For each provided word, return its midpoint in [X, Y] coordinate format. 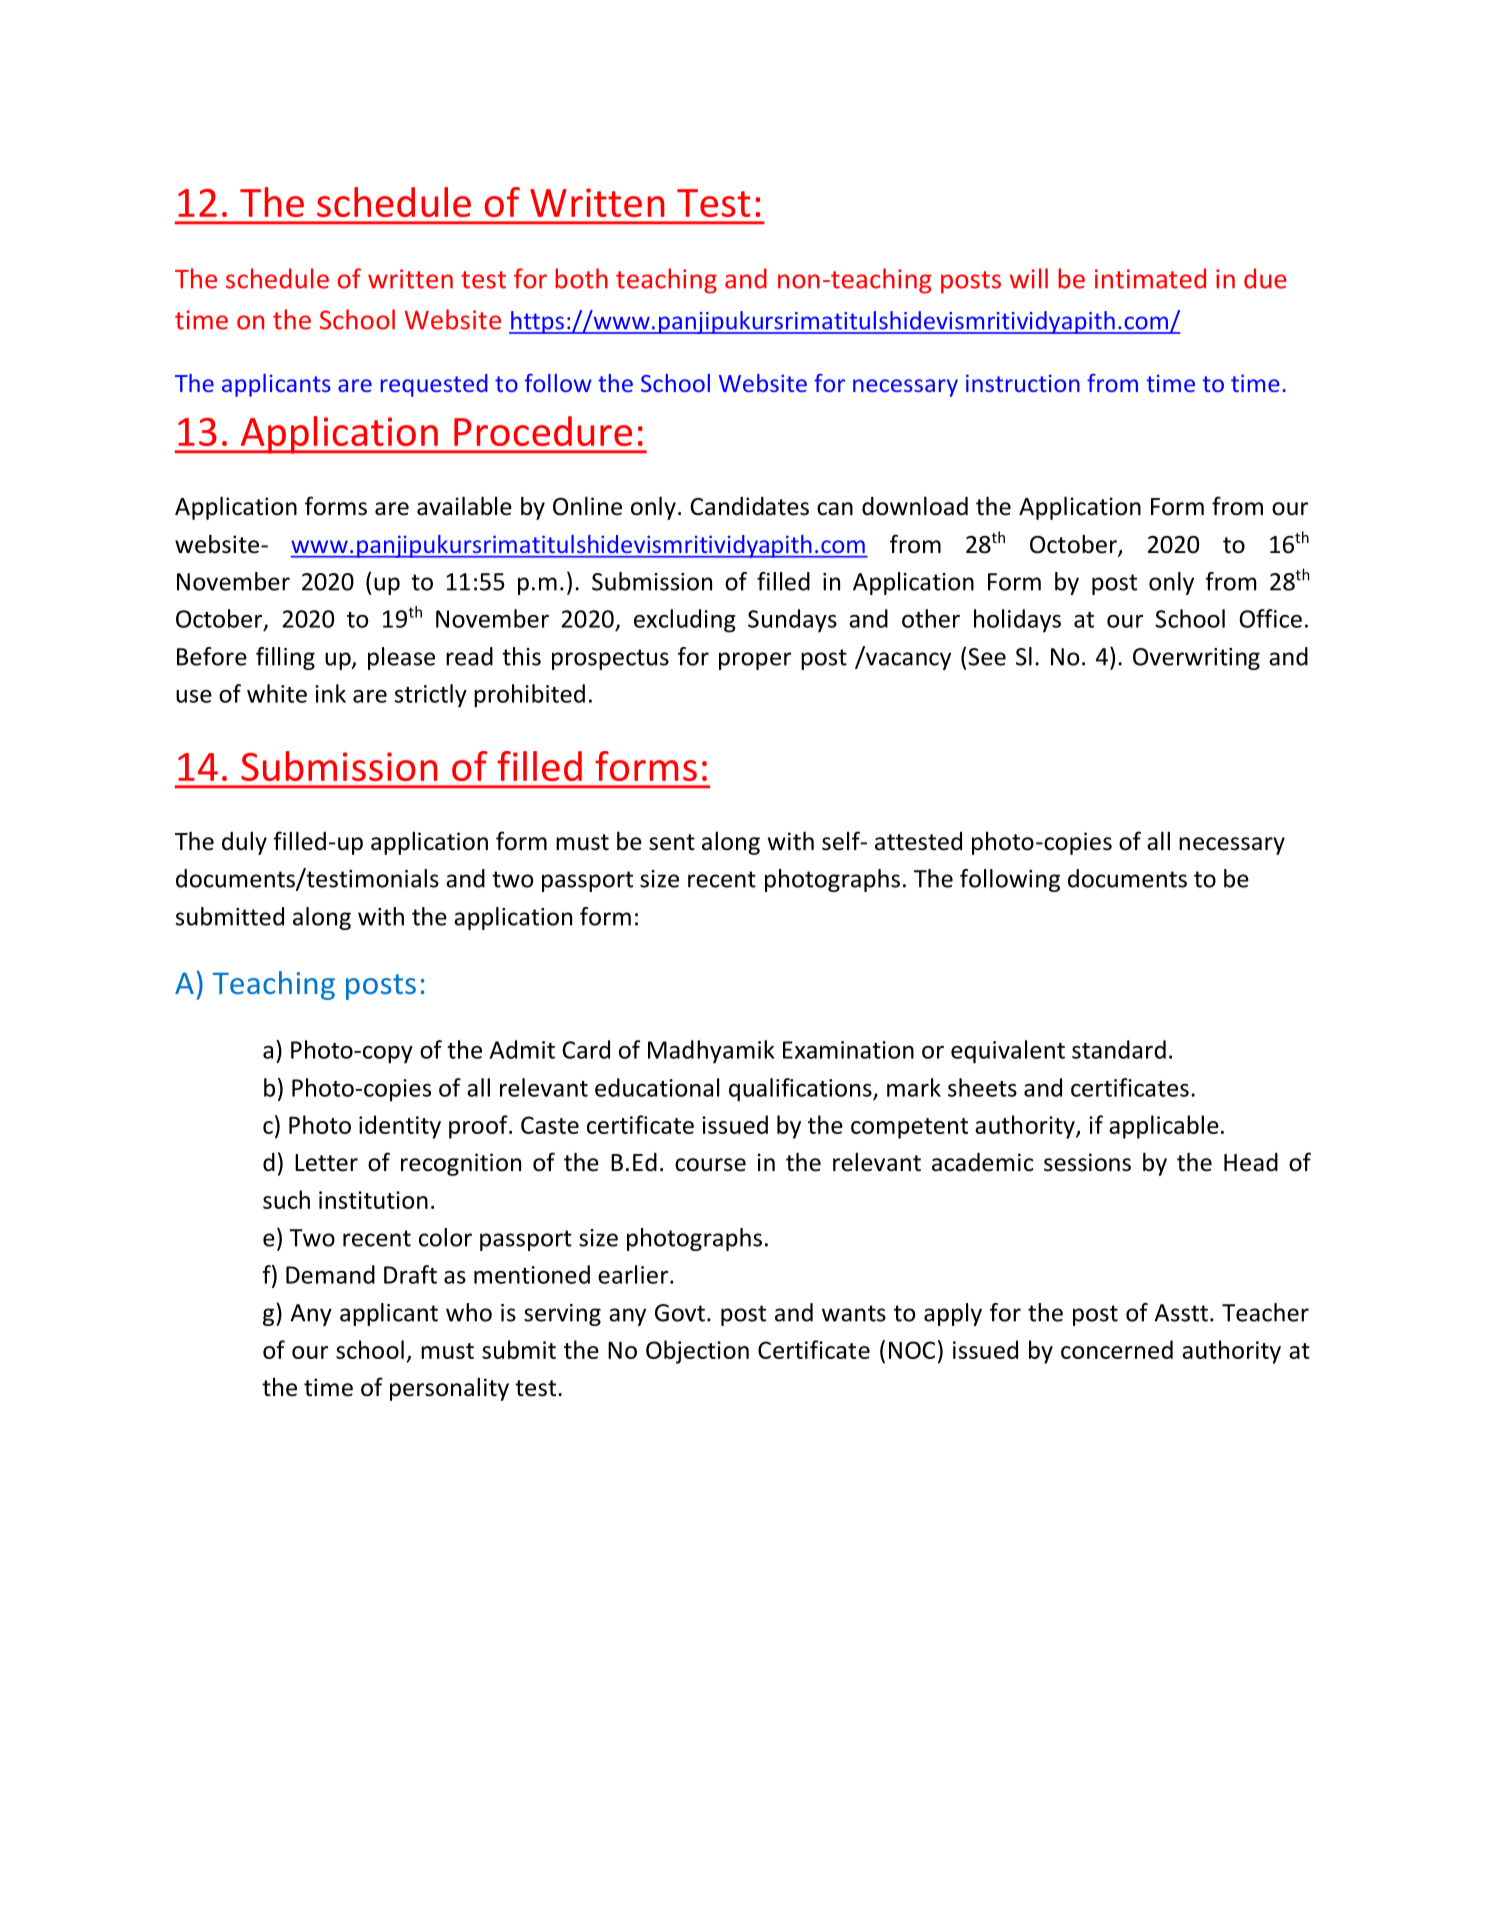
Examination [848, 1050]
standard [1119, 1049]
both [581, 278]
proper [755, 661]
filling [285, 658]
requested [434, 385]
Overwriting [1196, 659]
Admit [522, 1049]
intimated [1150, 278]
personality [449, 1389]
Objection [697, 1352]
